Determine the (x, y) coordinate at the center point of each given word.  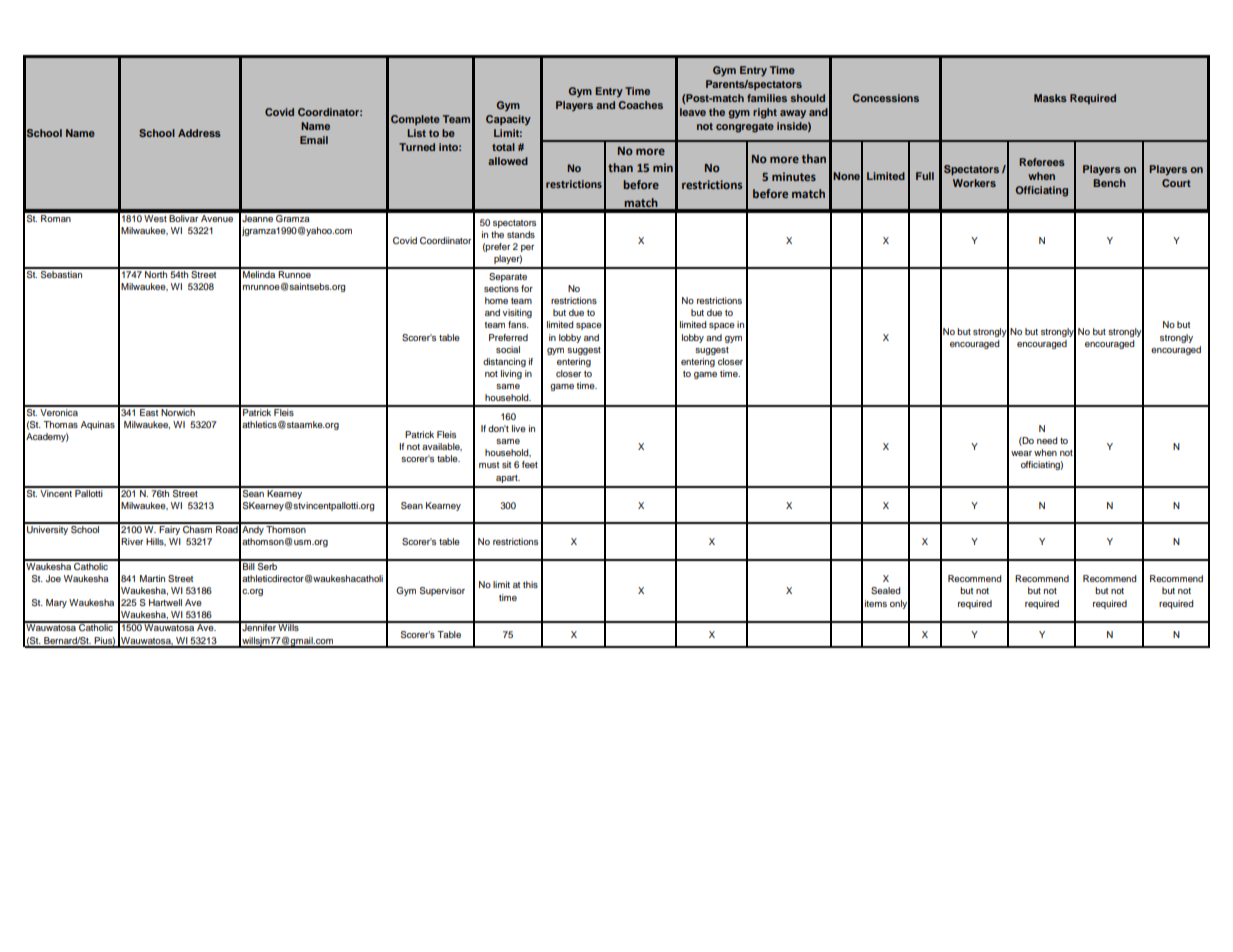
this (530, 584)
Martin (152, 578)
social (508, 349)
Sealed (886, 590)
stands (521, 234)
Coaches (640, 105)
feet (530, 464)
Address (199, 133)
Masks (1050, 98)
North (156, 273)
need (1047, 440)
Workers (974, 183)
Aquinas (98, 425)
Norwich (178, 411)
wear (1021, 453)
